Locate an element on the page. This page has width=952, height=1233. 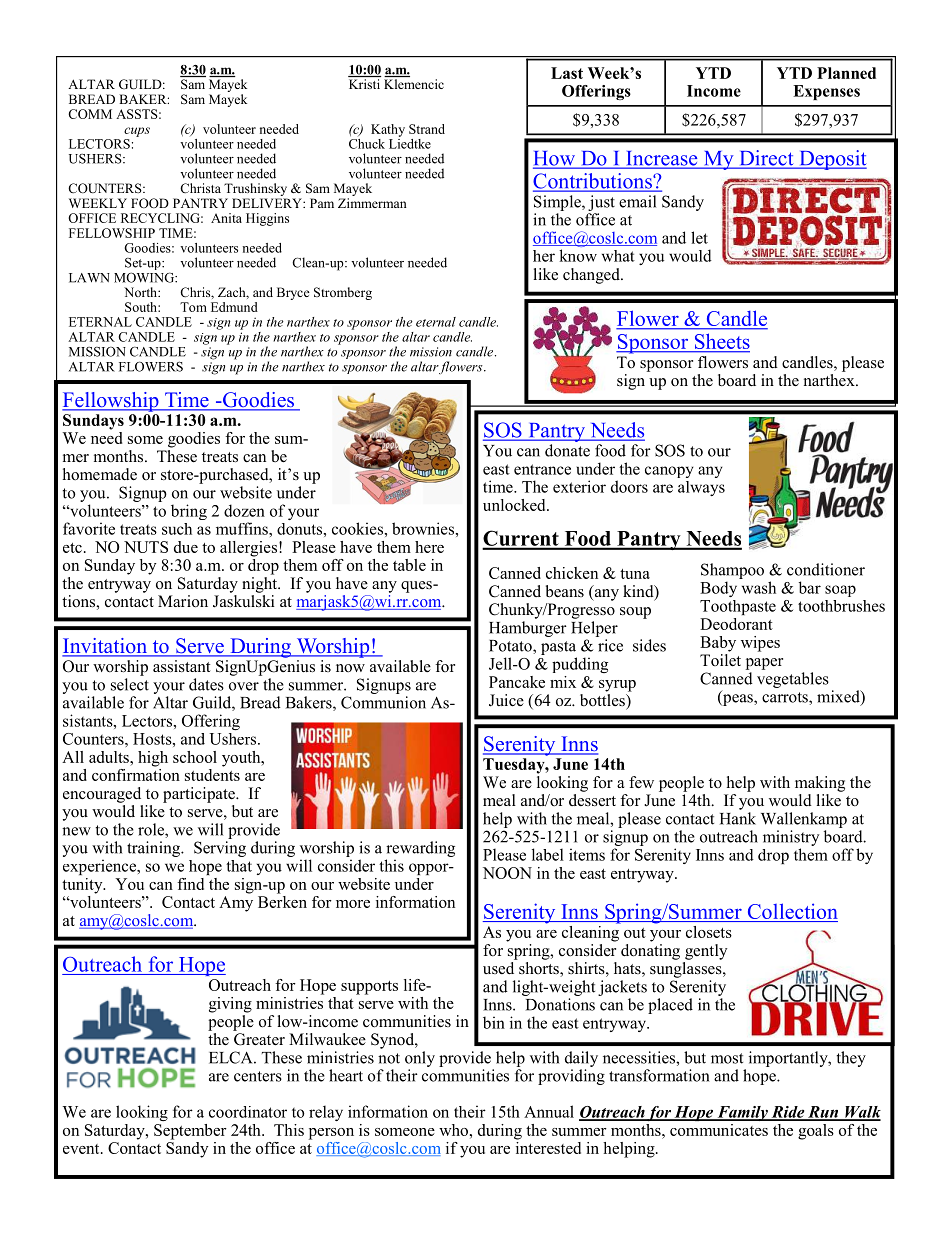
September is located at coordinates (190, 1132).
